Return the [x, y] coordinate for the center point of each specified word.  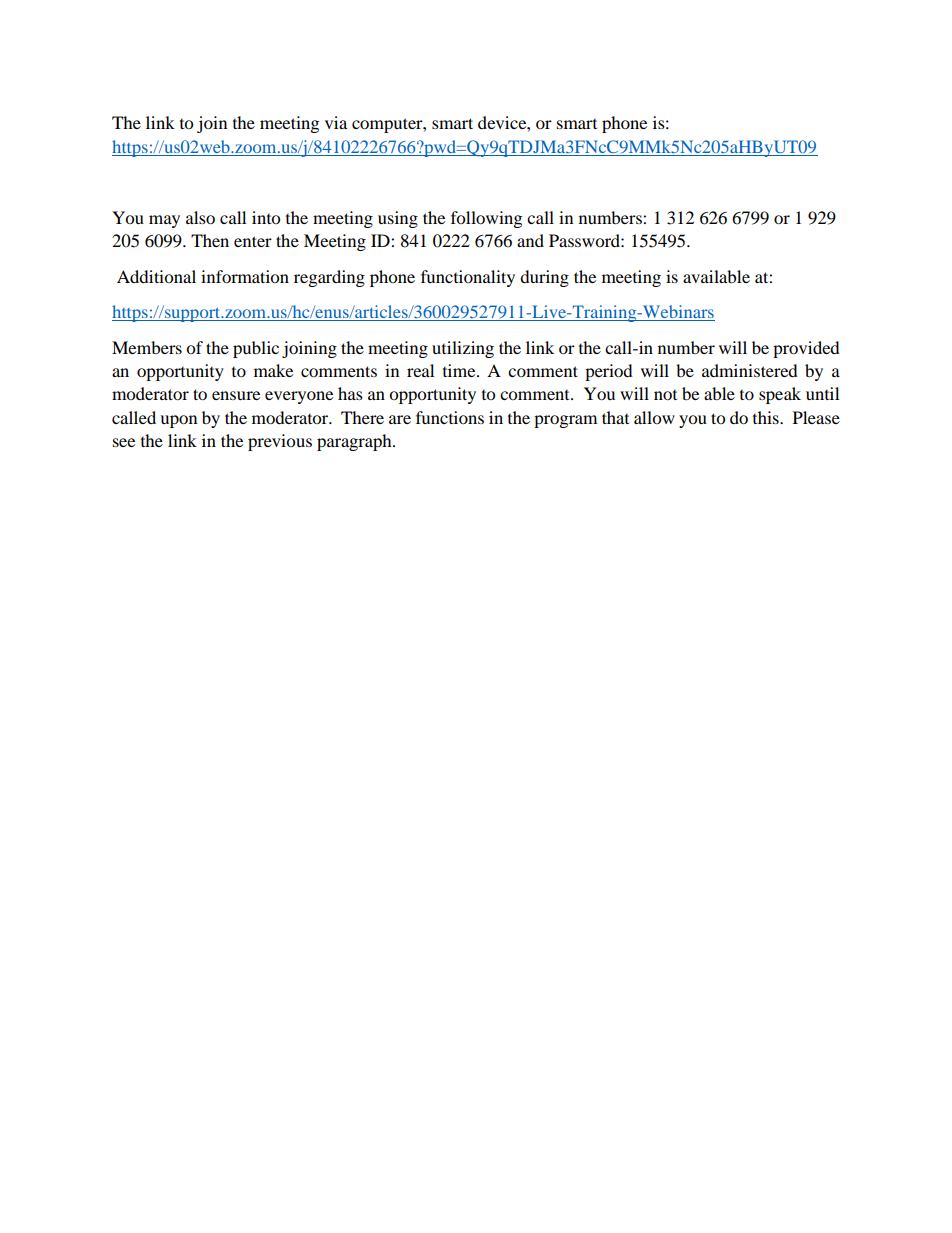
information [245, 276]
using [398, 219]
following [486, 219]
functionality [468, 278]
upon [178, 421]
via [336, 122]
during [544, 278]
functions [450, 417]
